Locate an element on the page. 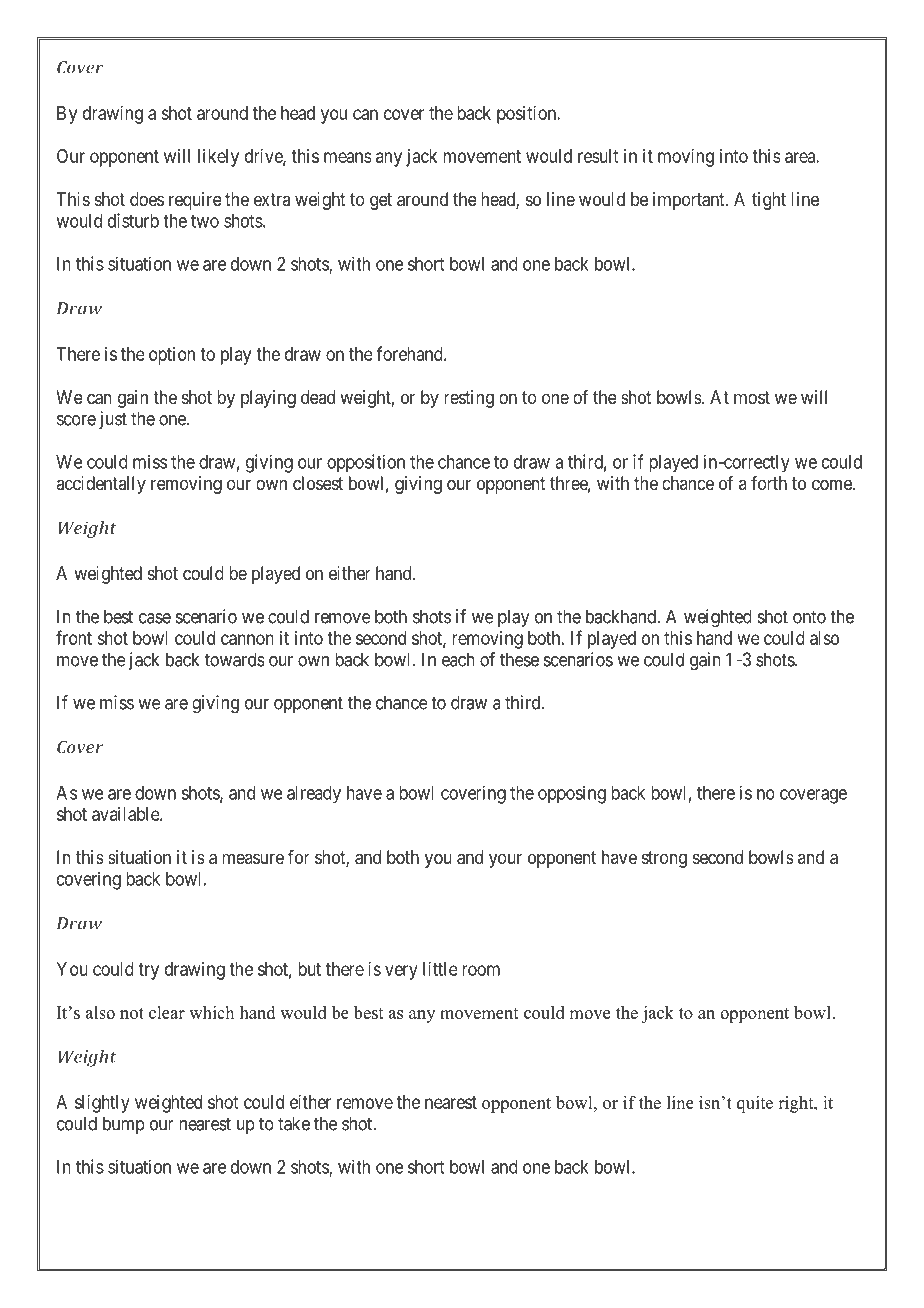 The width and height of the page is (924, 1308). try is located at coordinates (148, 971).
